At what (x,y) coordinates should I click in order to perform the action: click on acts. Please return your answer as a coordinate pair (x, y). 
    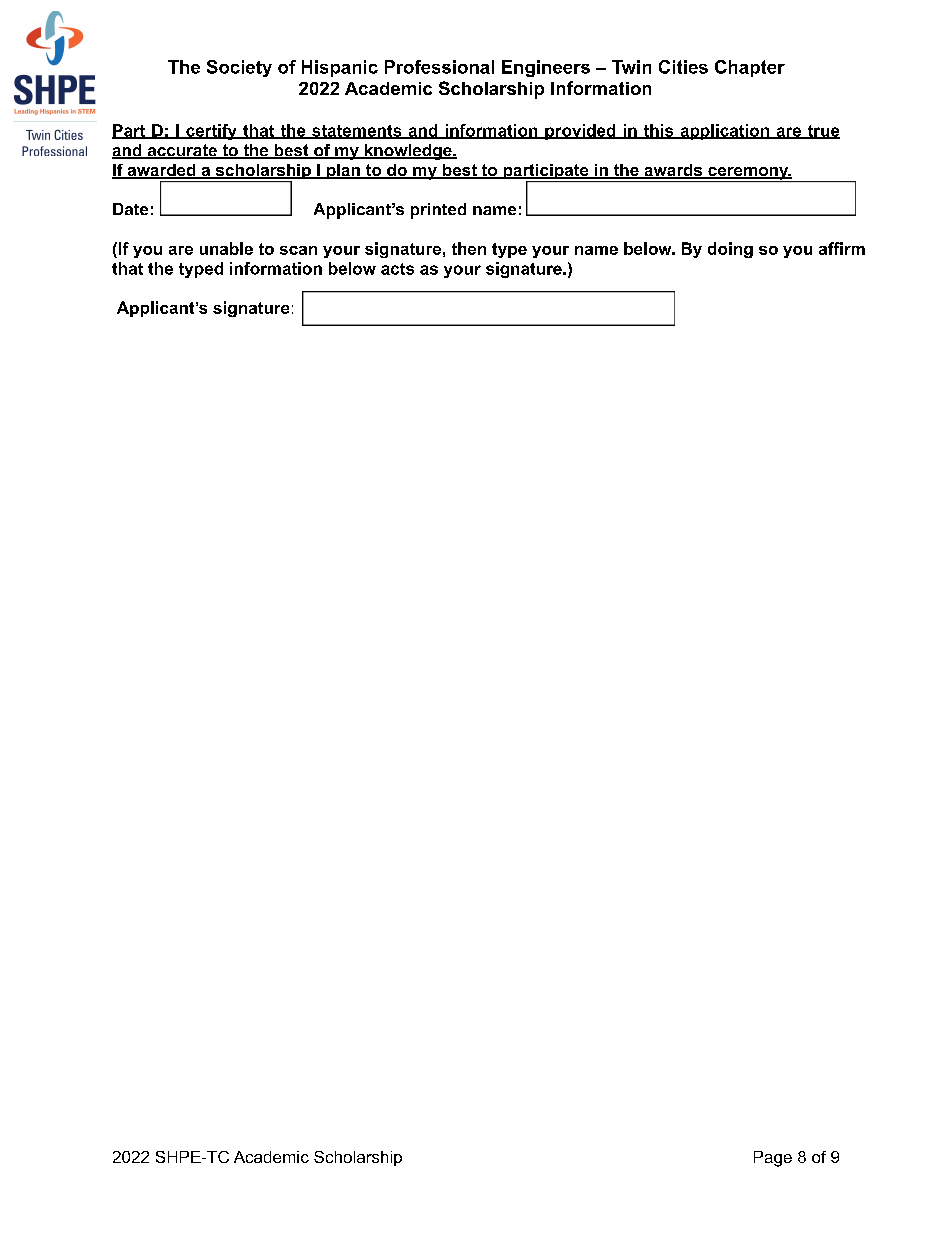
    Looking at the image, I should click on (397, 269).
